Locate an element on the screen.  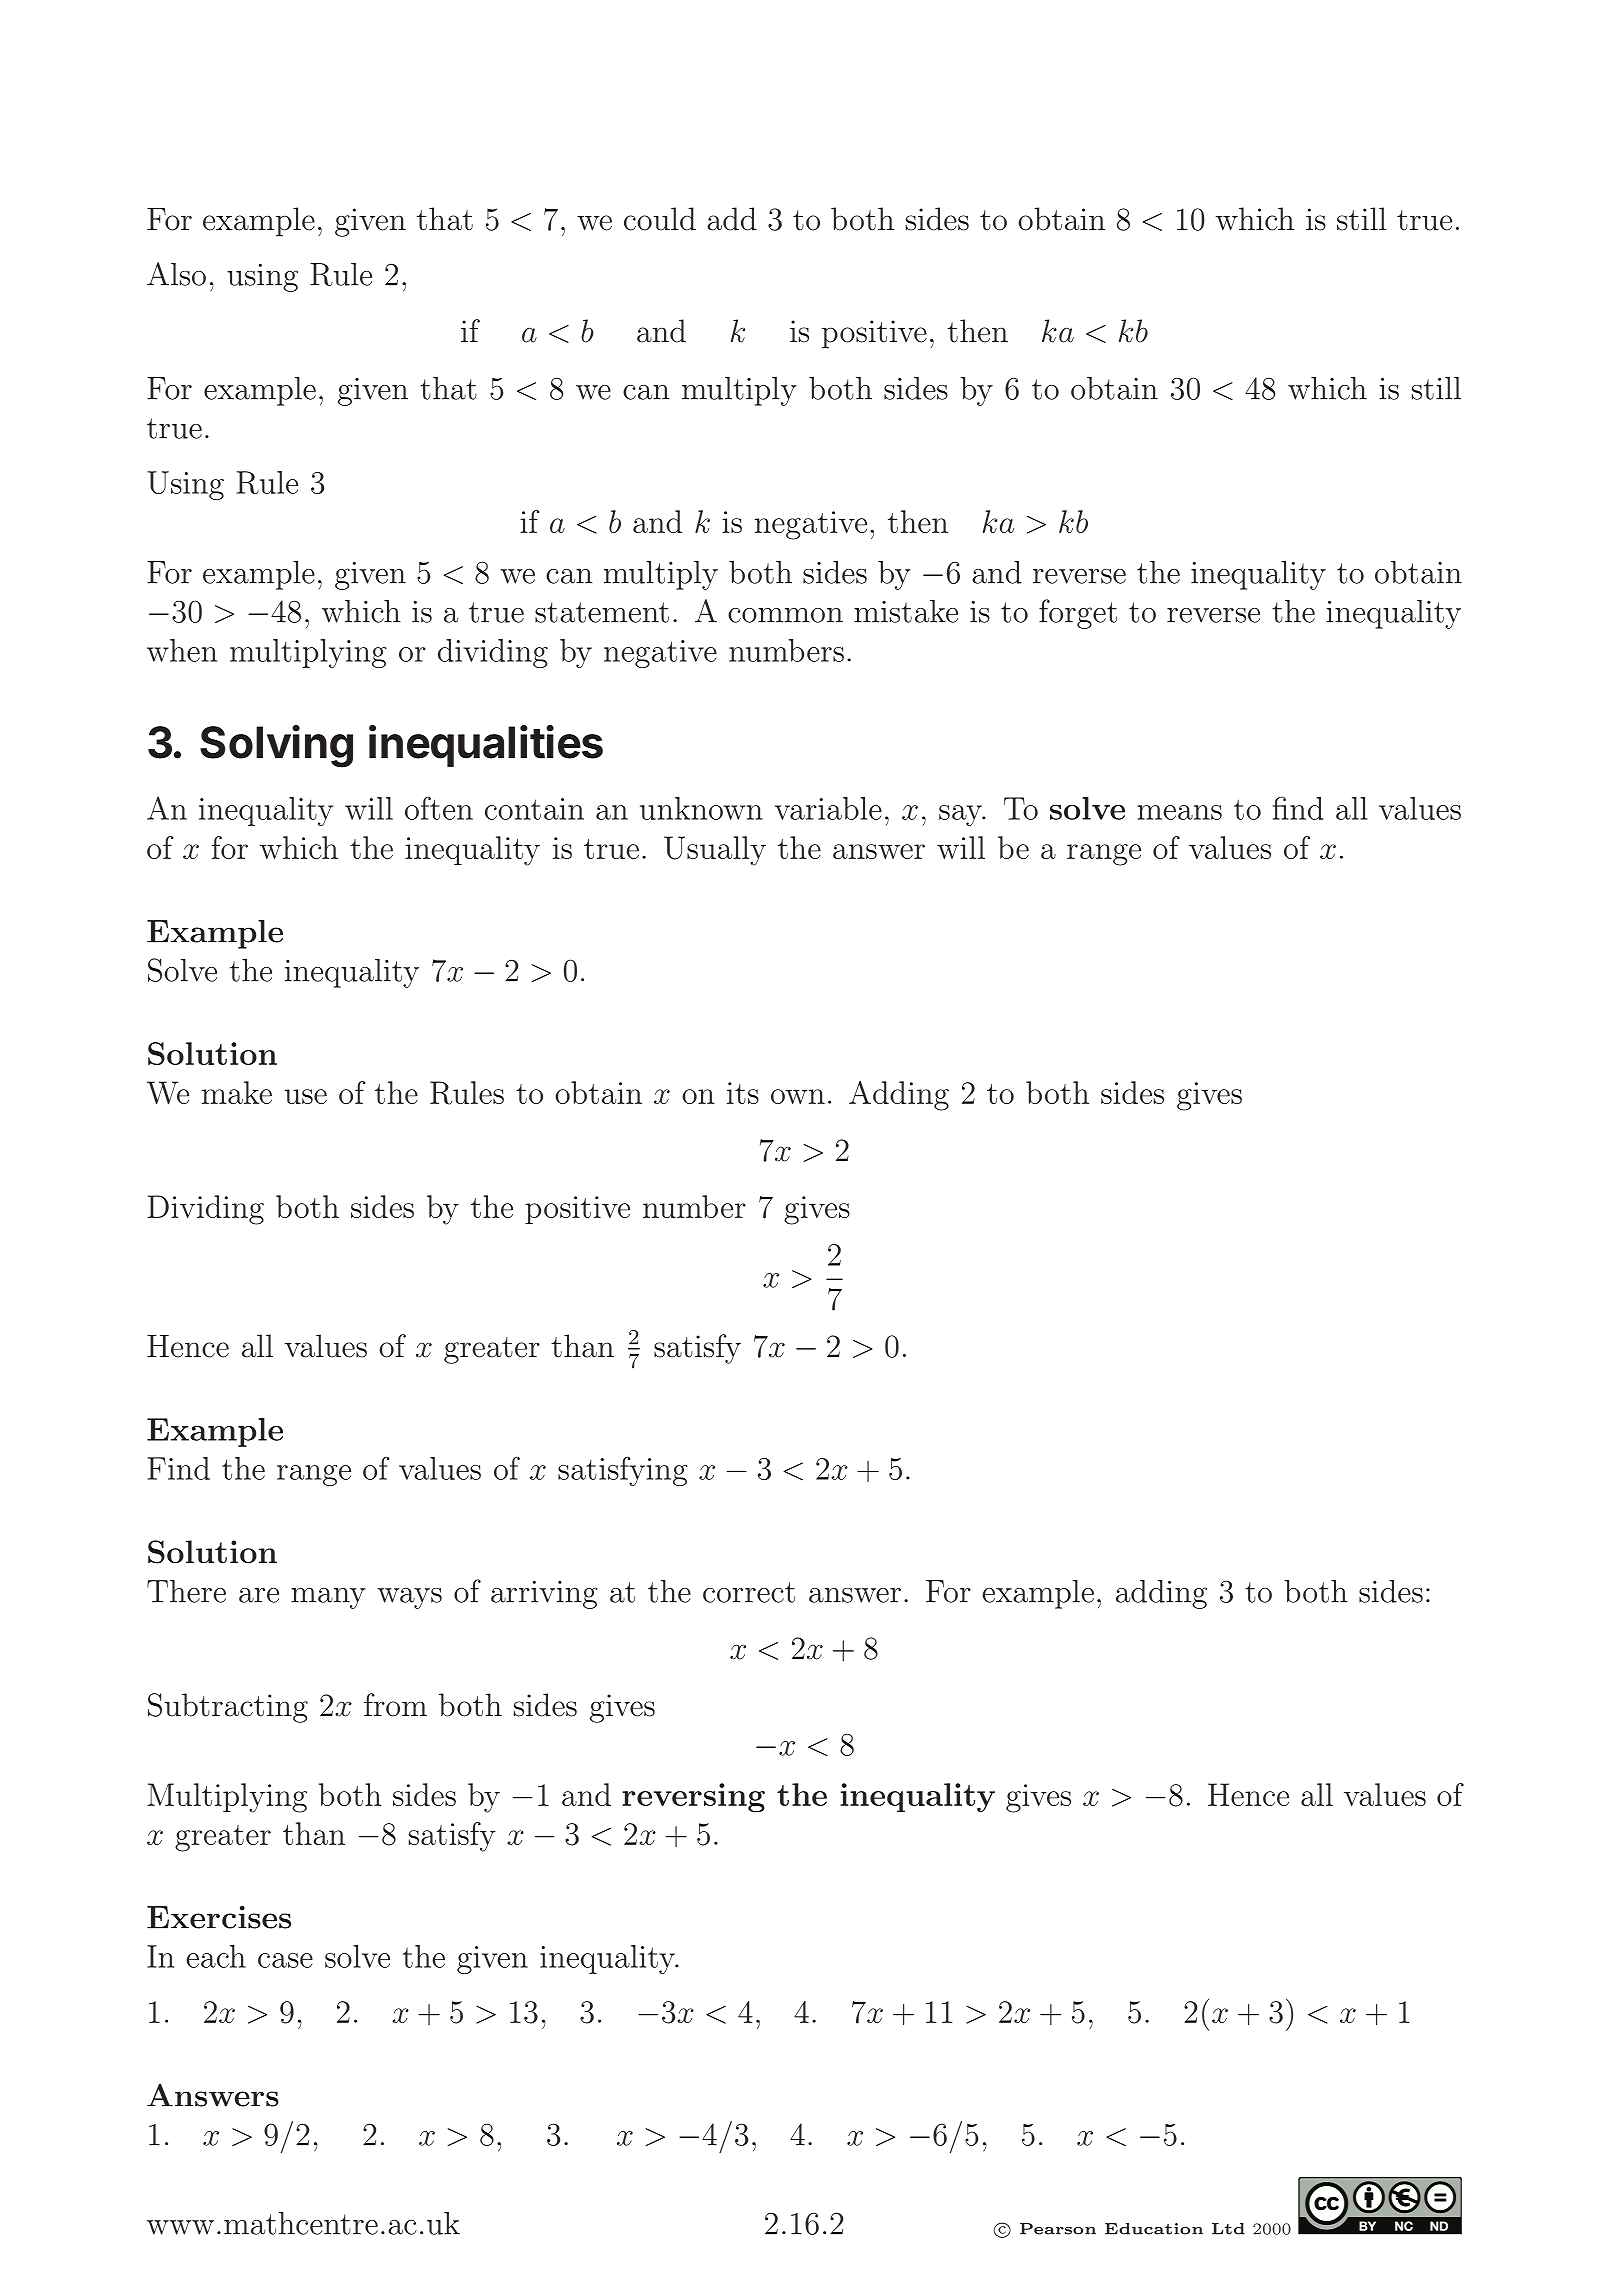
reversing is located at coordinates (693, 1798).
